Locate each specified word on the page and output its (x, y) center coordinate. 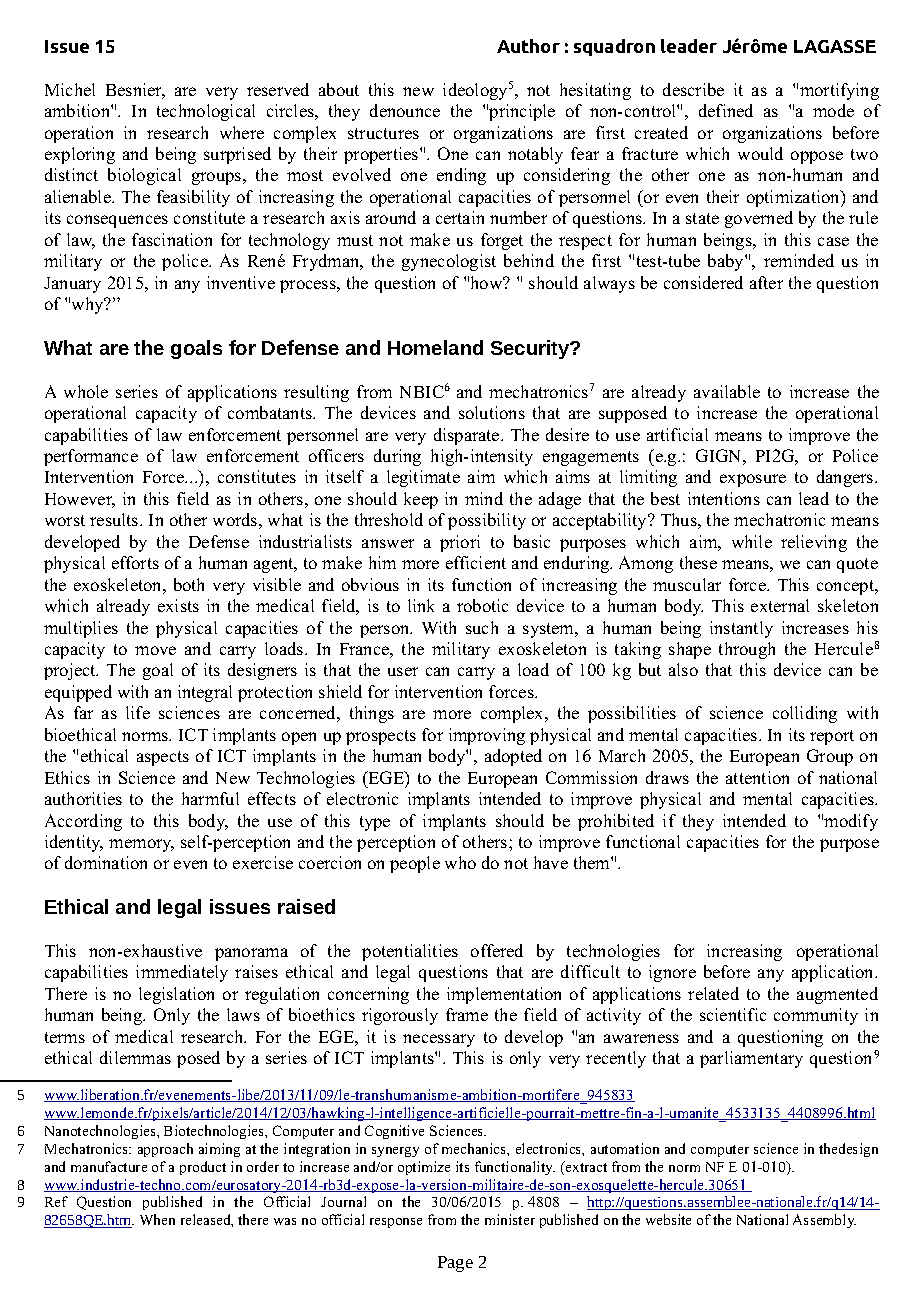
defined (726, 110)
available (727, 391)
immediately (182, 973)
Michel (70, 89)
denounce (405, 110)
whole (86, 391)
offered (497, 950)
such (482, 627)
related (713, 993)
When (157, 1219)
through (747, 650)
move (155, 650)
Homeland (435, 347)
